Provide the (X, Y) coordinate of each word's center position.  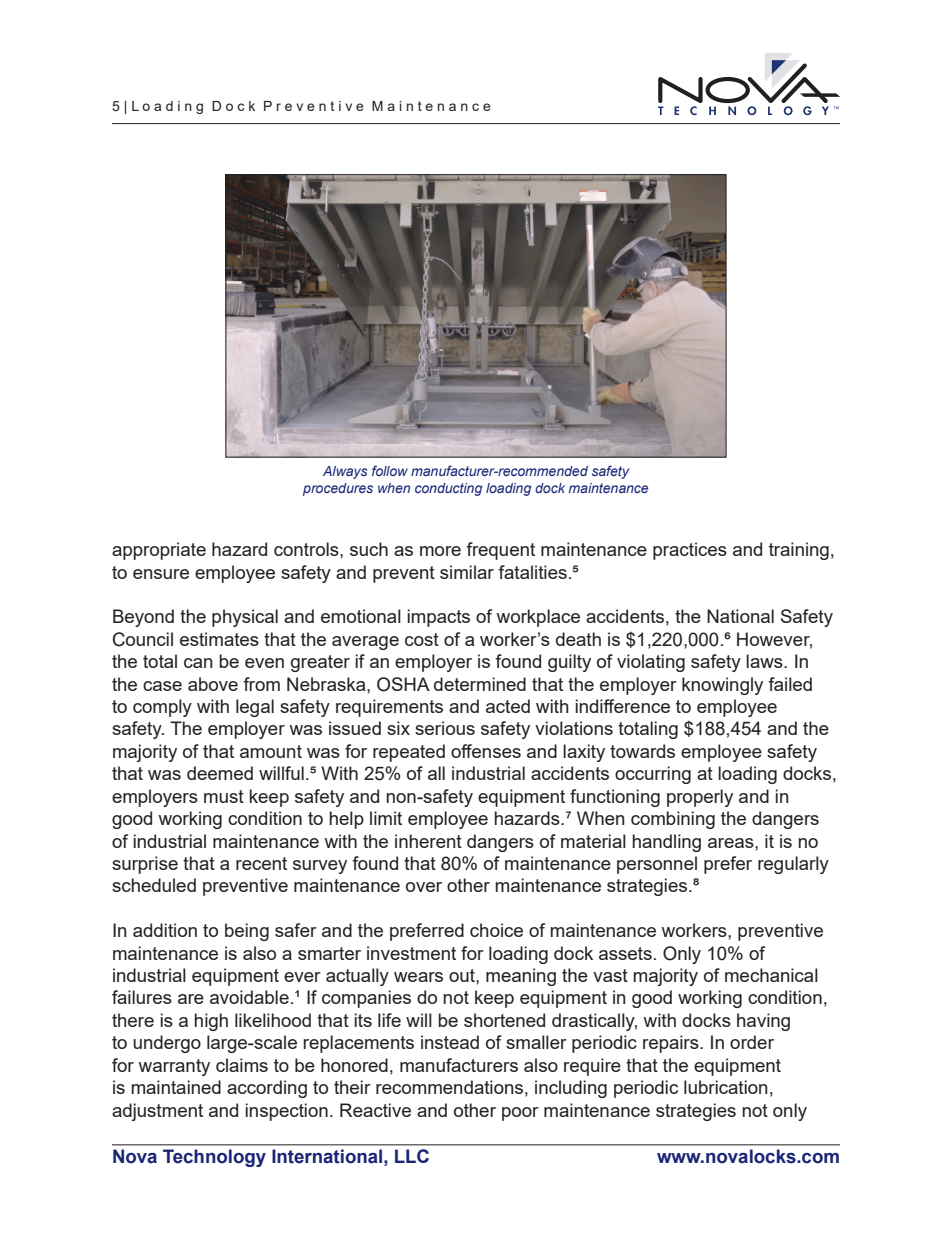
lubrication (725, 1087)
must (224, 796)
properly (700, 798)
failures (142, 997)
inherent (428, 841)
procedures (338, 489)
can (198, 663)
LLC (412, 1156)
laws (765, 661)
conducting (448, 489)
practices (690, 551)
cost (422, 639)
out (463, 975)
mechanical (771, 975)
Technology (214, 1158)
